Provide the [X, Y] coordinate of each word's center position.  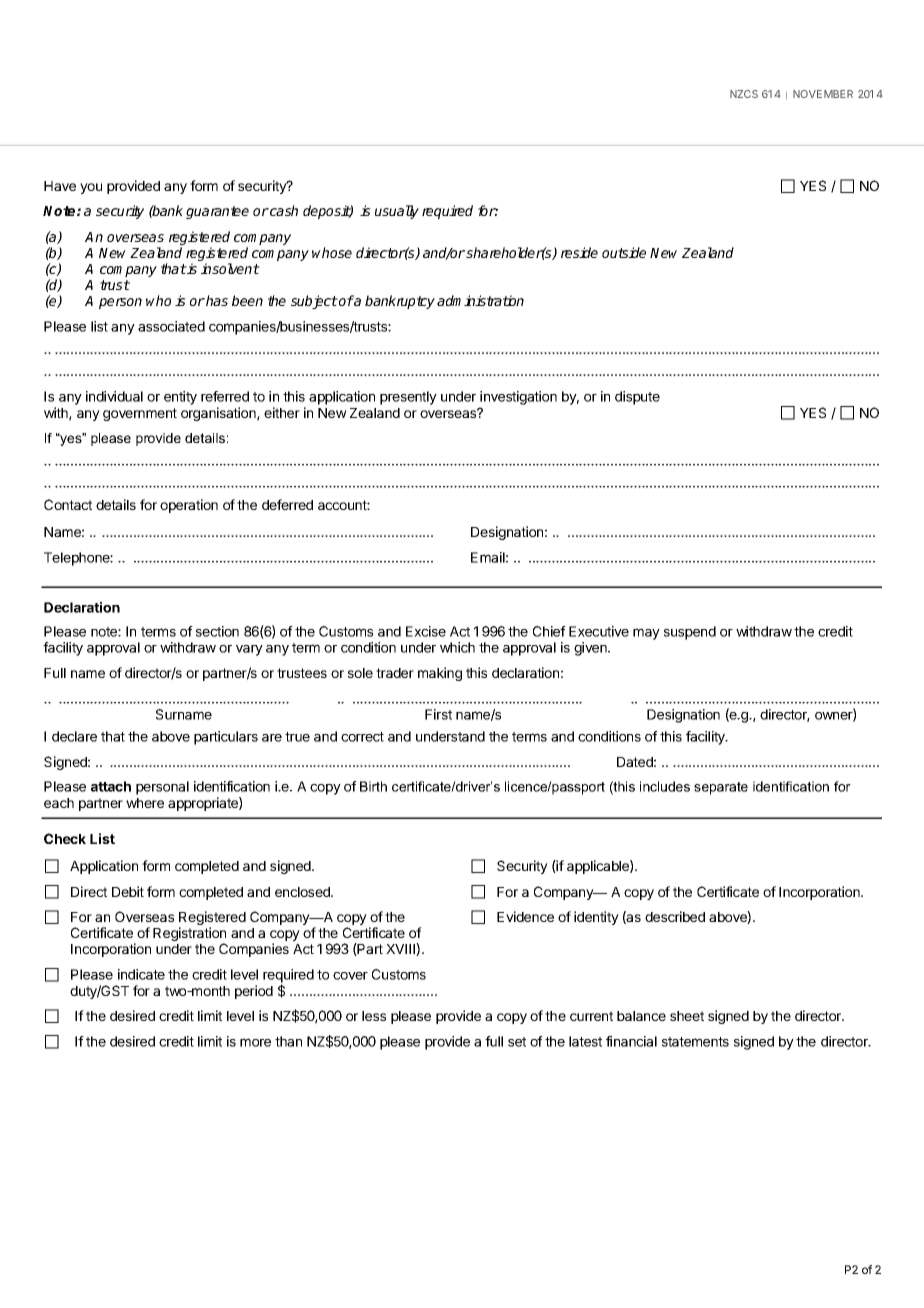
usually [397, 212]
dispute [637, 398]
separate [721, 788]
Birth [373, 786]
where [145, 803]
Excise [426, 631]
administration [480, 300]
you [91, 188]
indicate [141, 974]
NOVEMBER [823, 94]
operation [189, 506]
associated [171, 326]
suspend [690, 633]
